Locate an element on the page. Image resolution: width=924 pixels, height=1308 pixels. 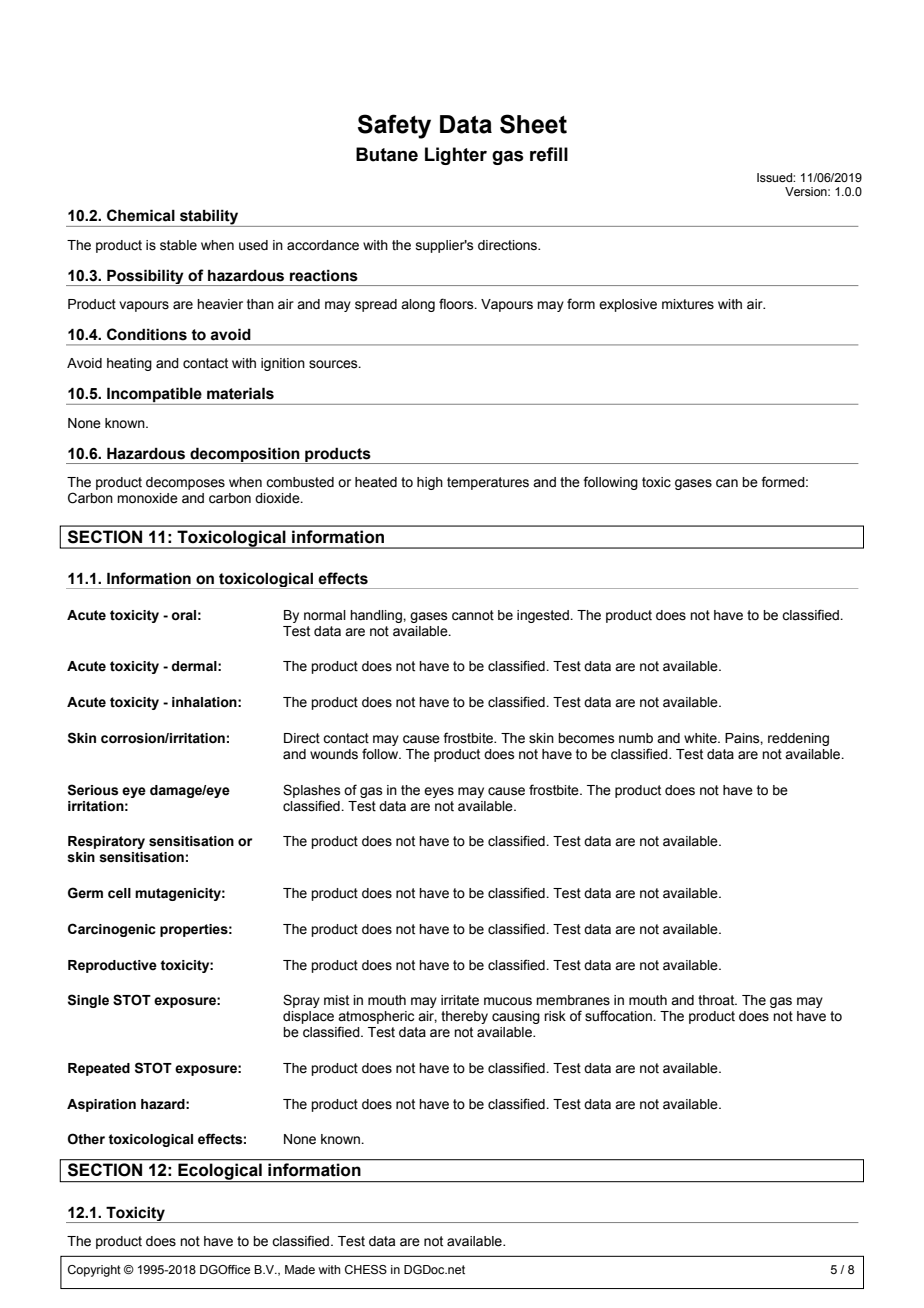
Single is located at coordinates (88, 1001).
